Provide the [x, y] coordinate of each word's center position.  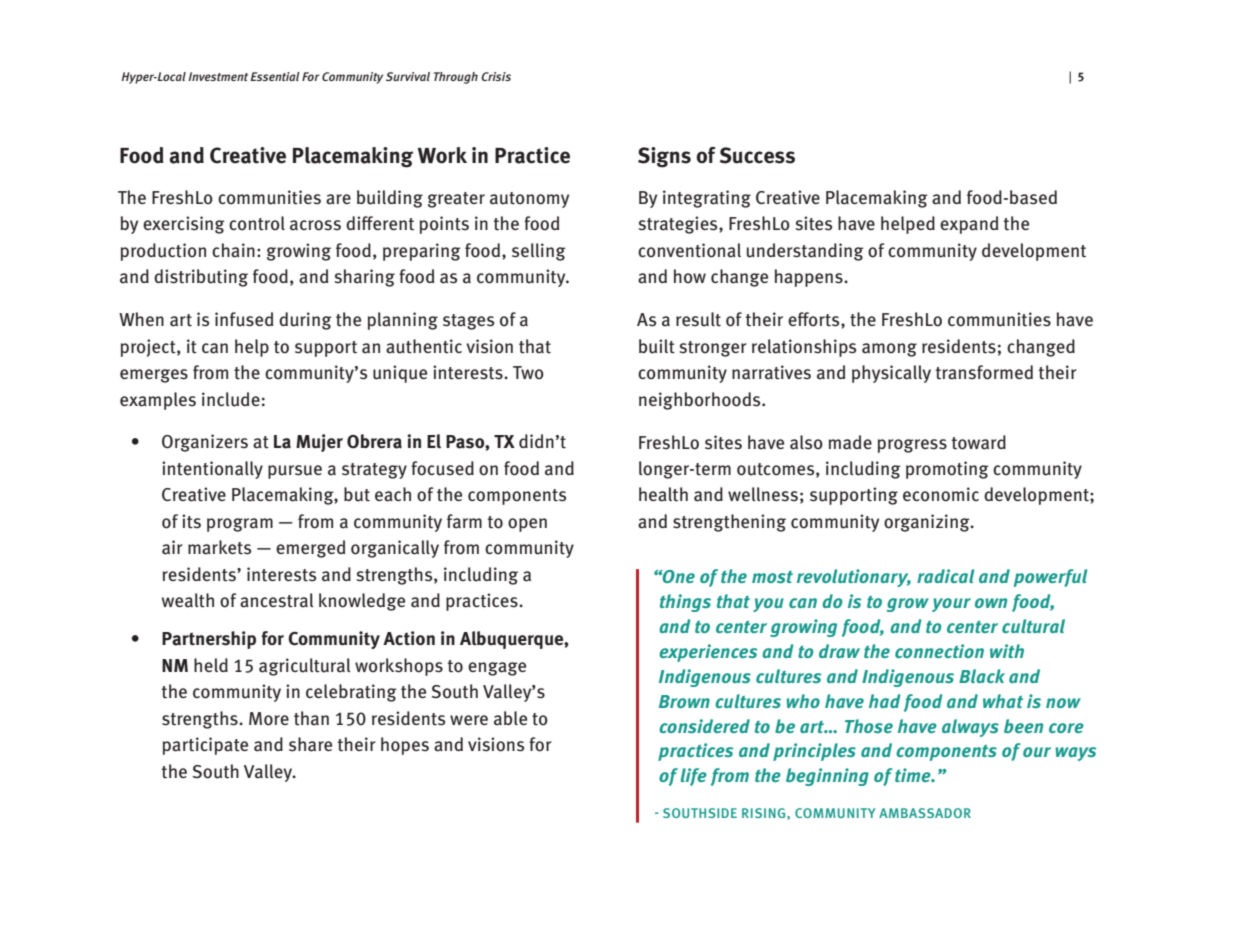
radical [945, 576]
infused [244, 319]
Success [757, 155]
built [657, 346]
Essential [275, 76]
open [527, 525]
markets [219, 547]
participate [205, 746]
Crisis [496, 76]
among [889, 350]
